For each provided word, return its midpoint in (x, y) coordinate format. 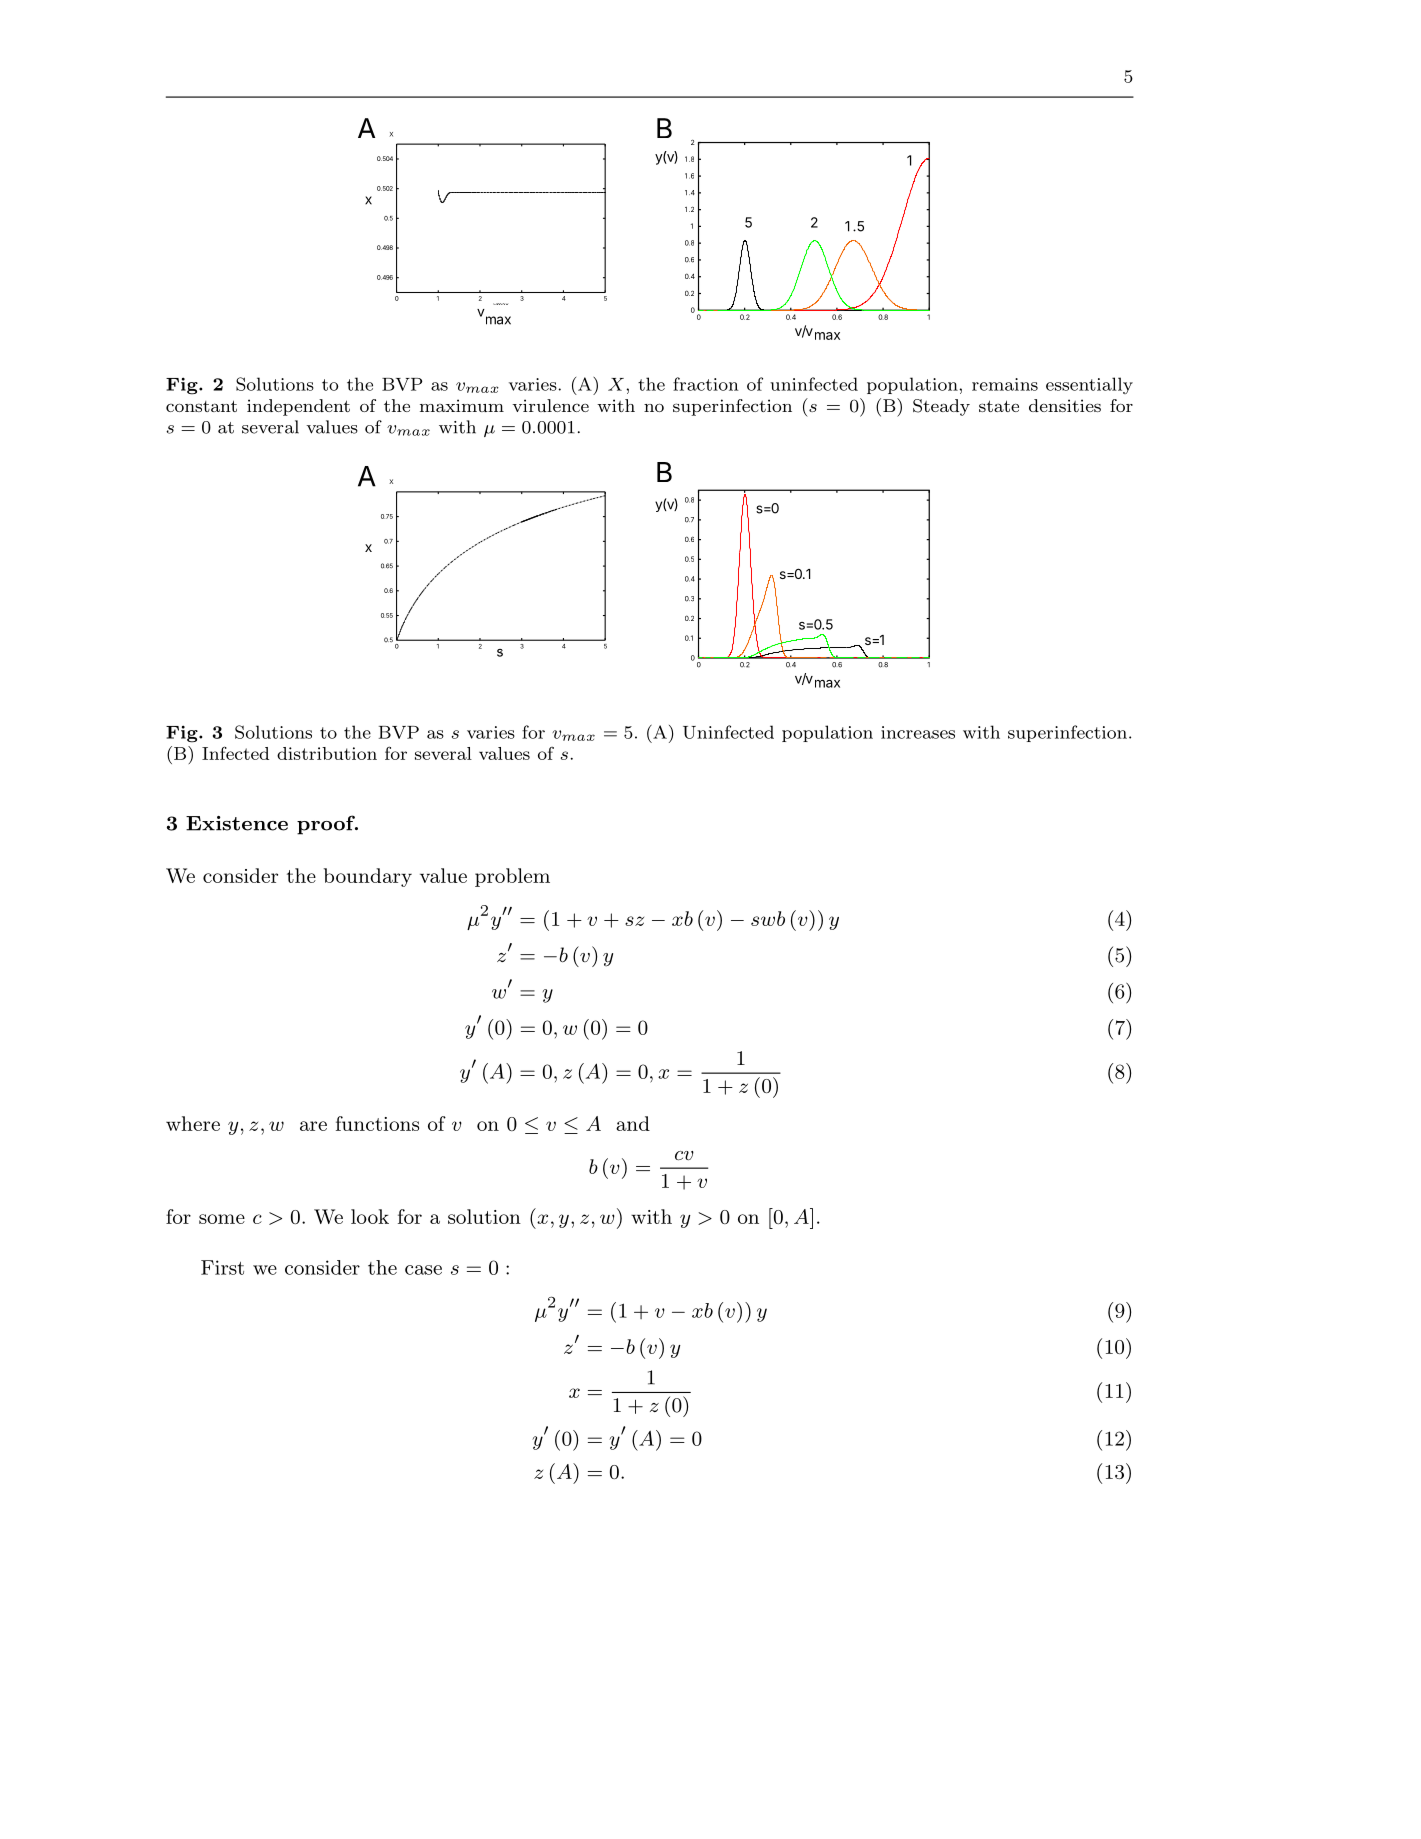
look (370, 1216)
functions (377, 1123)
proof (327, 825)
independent (298, 407)
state (999, 406)
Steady (941, 407)
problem (512, 877)
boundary (368, 877)
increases (918, 732)
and (633, 1123)
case (423, 1270)
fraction (706, 384)
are (313, 1126)
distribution (327, 753)
